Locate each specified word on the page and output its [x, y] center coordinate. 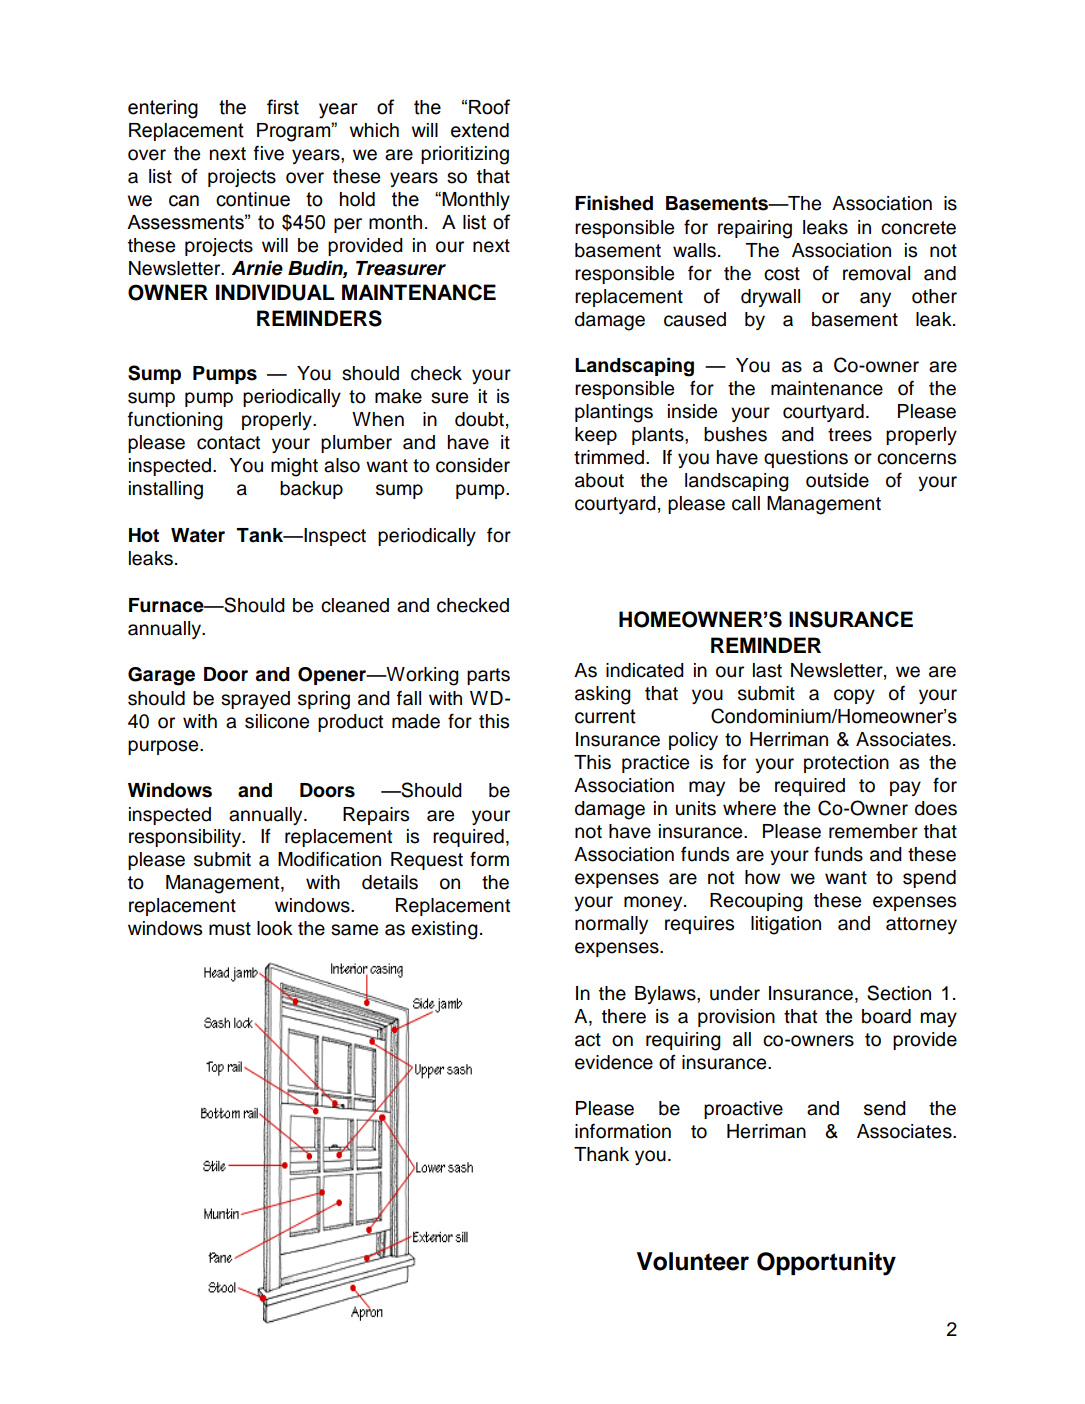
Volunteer [693, 1261]
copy [854, 696]
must [230, 929]
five [269, 153]
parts [488, 676]
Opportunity [826, 1264]
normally [611, 925]
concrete [918, 228]
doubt [479, 419]
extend [480, 130]
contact [228, 443]
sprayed [255, 700]
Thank [601, 1154]
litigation [786, 925]
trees [850, 435]
